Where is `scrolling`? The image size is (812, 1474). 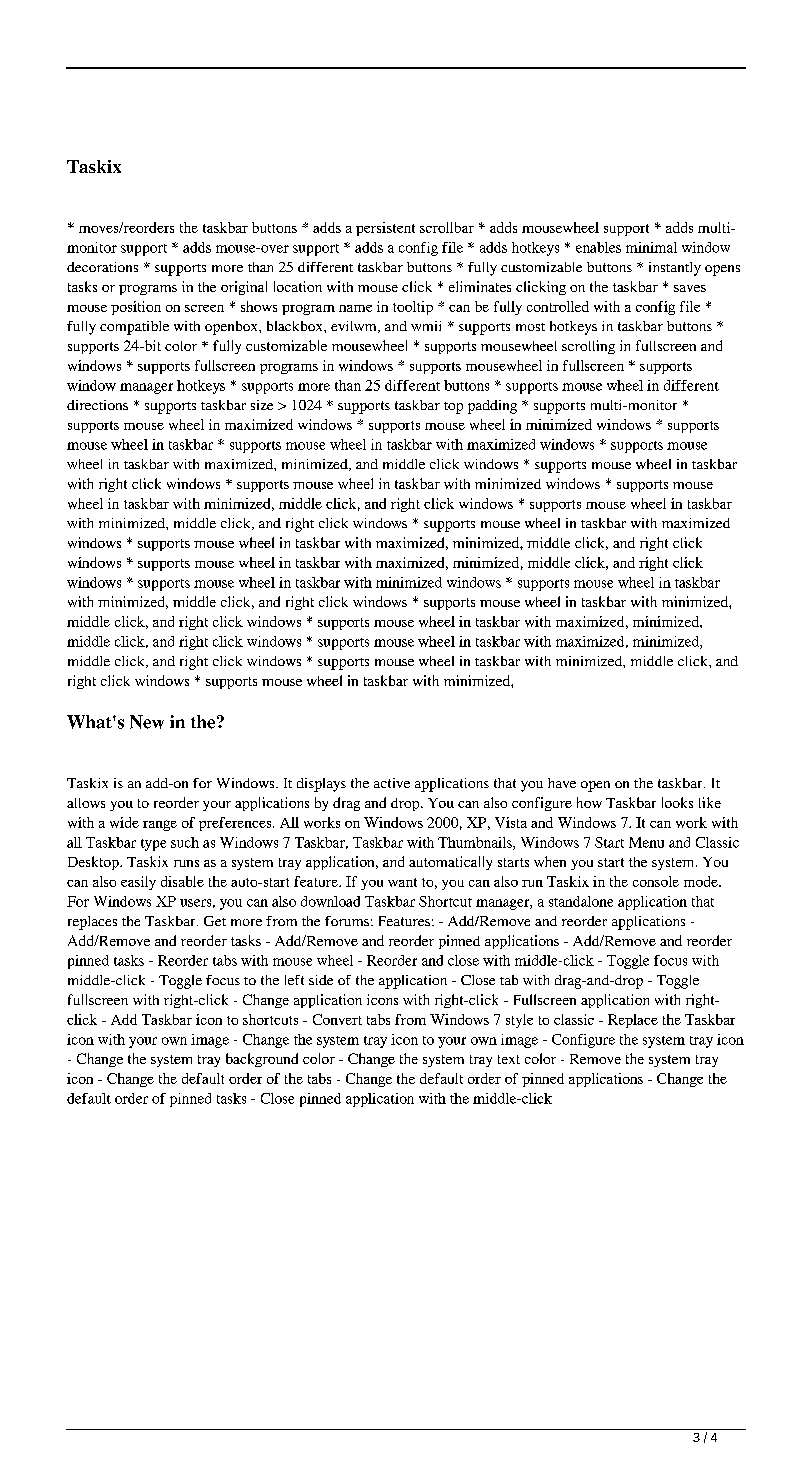 scrolling is located at coordinates (588, 347).
